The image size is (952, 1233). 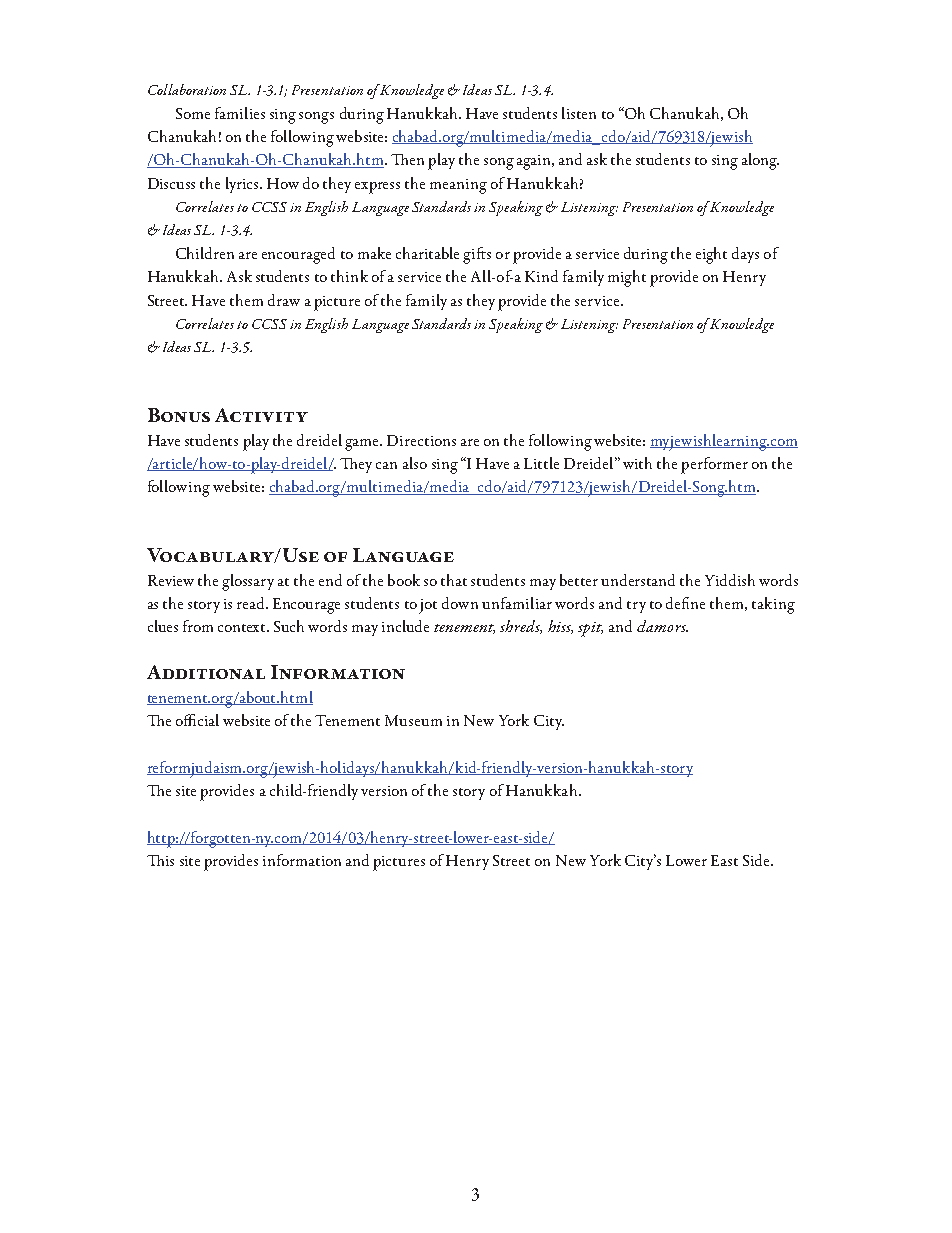 What do you see at coordinates (284, 300) in the image?
I see `draw` at bounding box center [284, 300].
